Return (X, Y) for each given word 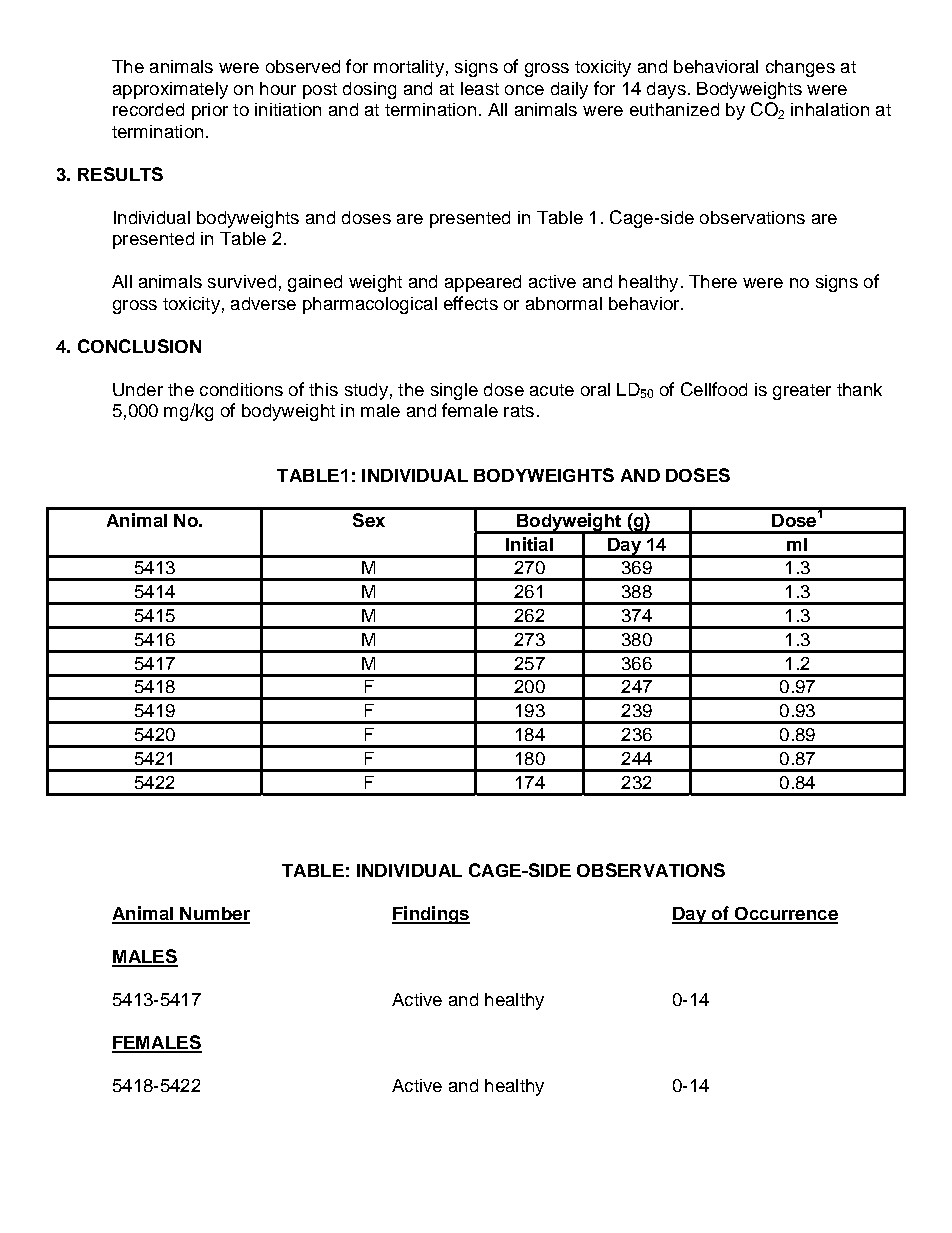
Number (214, 915)
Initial (529, 544)
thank (859, 389)
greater (802, 392)
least (480, 88)
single (454, 391)
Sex (369, 520)
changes (800, 68)
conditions (241, 389)
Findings (431, 915)
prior (210, 111)
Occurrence (785, 915)
